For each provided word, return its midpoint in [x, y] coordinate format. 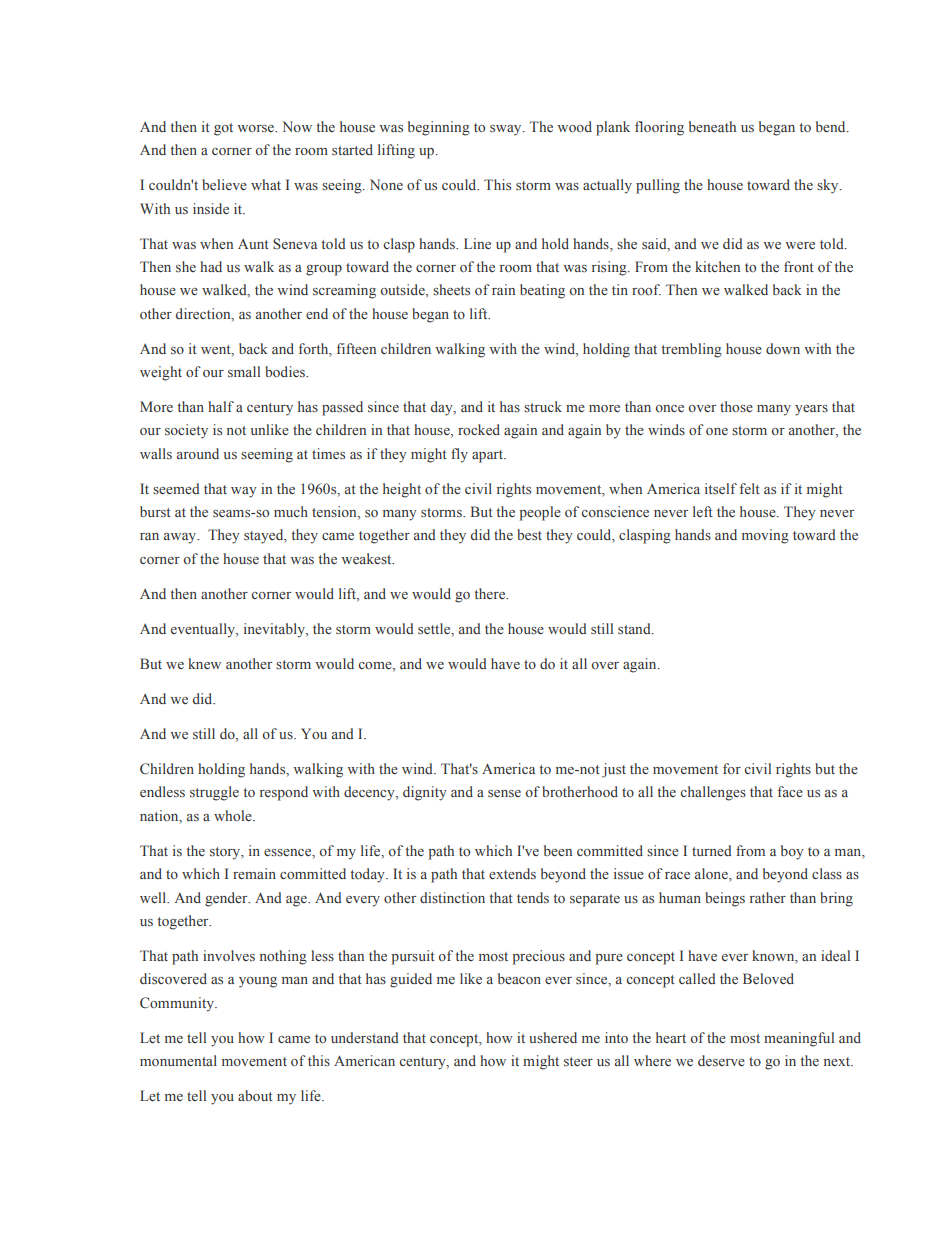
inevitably [275, 630]
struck [543, 406]
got [223, 129]
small [244, 371]
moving [765, 536]
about [255, 1095]
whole [234, 815]
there [491, 593]
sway [507, 130]
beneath [712, 126]
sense [504, 793]
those [736, 406]
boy [792, 852]
